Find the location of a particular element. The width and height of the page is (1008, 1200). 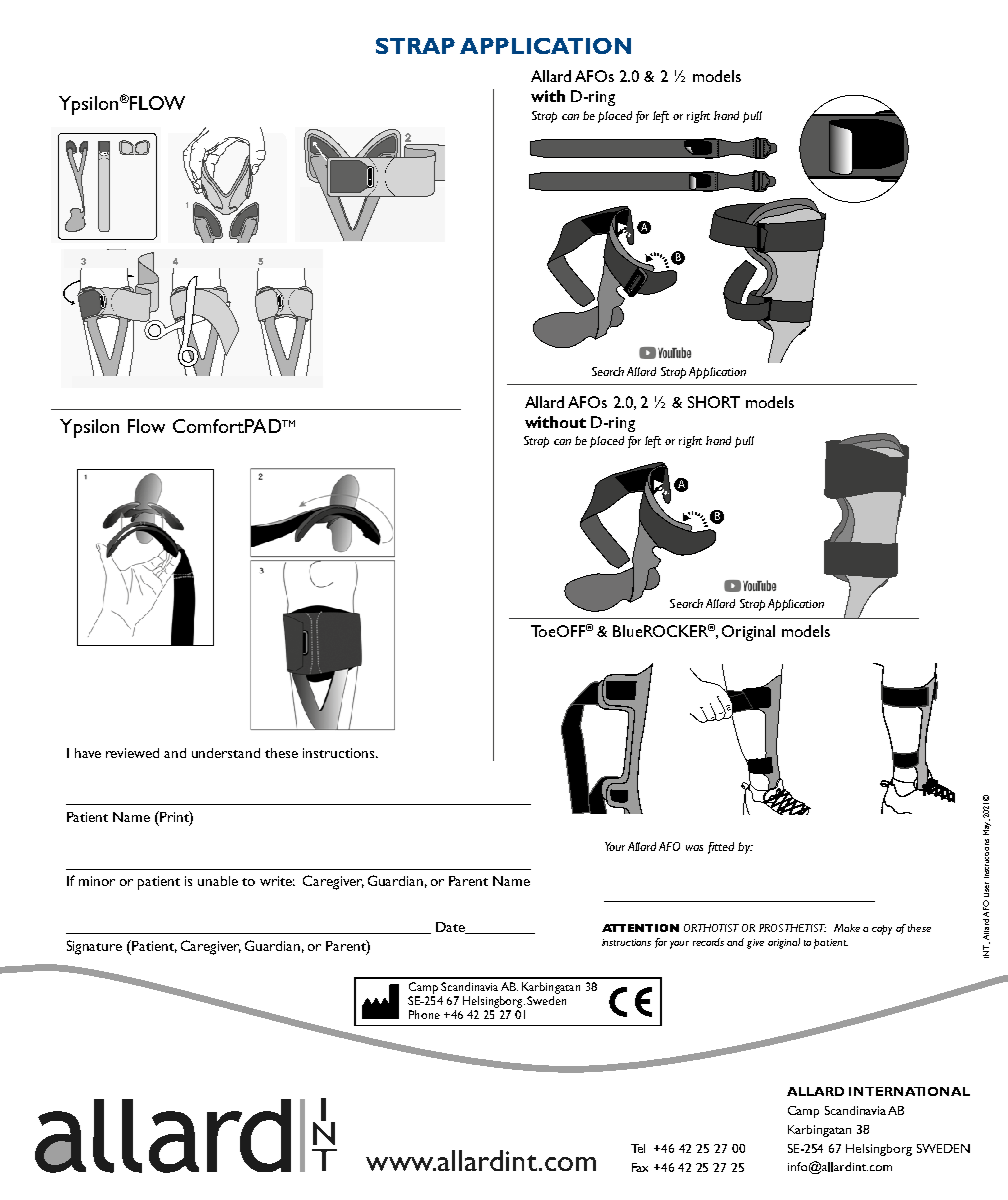

minor is located at coordinates (97, 881).
